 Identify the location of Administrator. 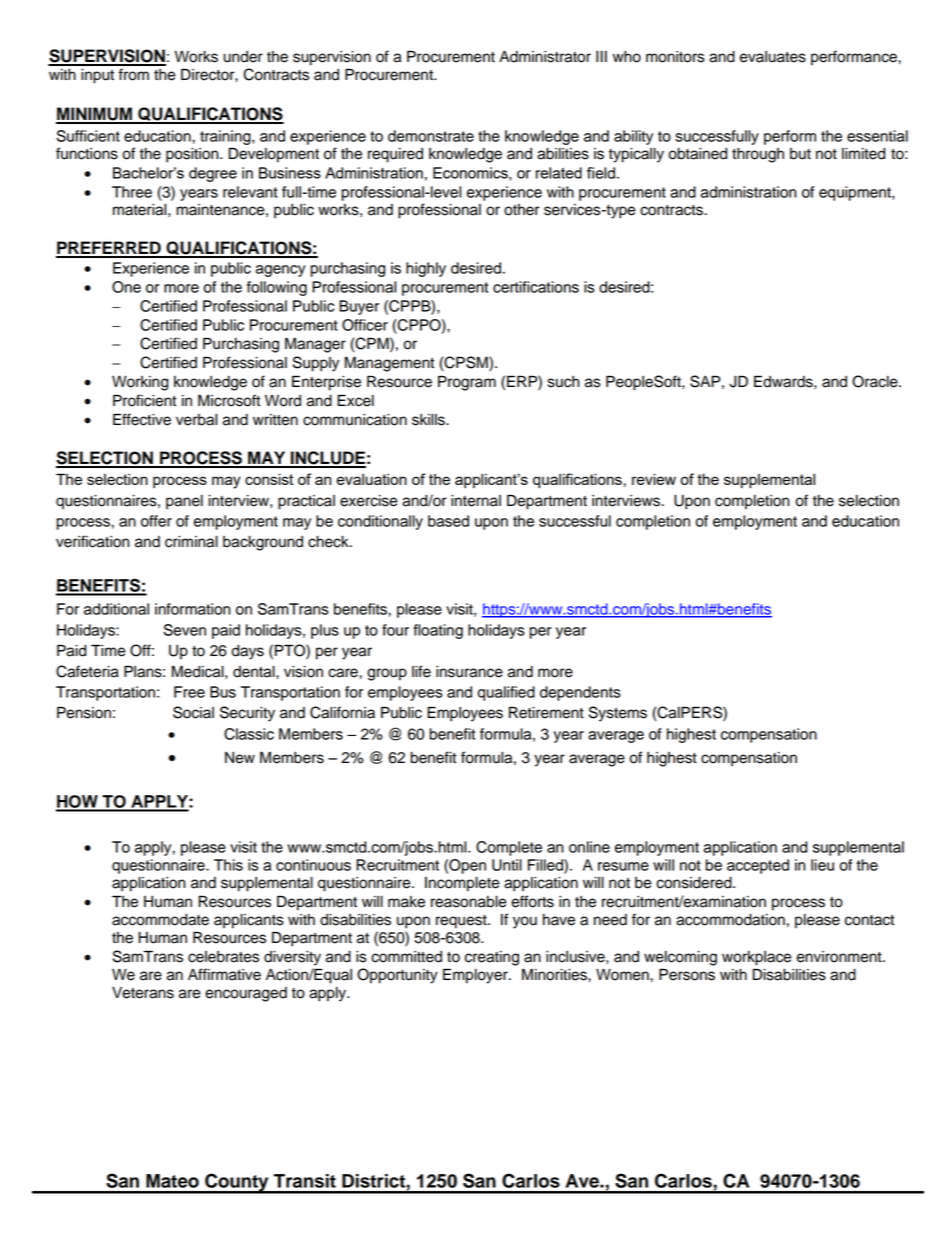
(545, 57).
